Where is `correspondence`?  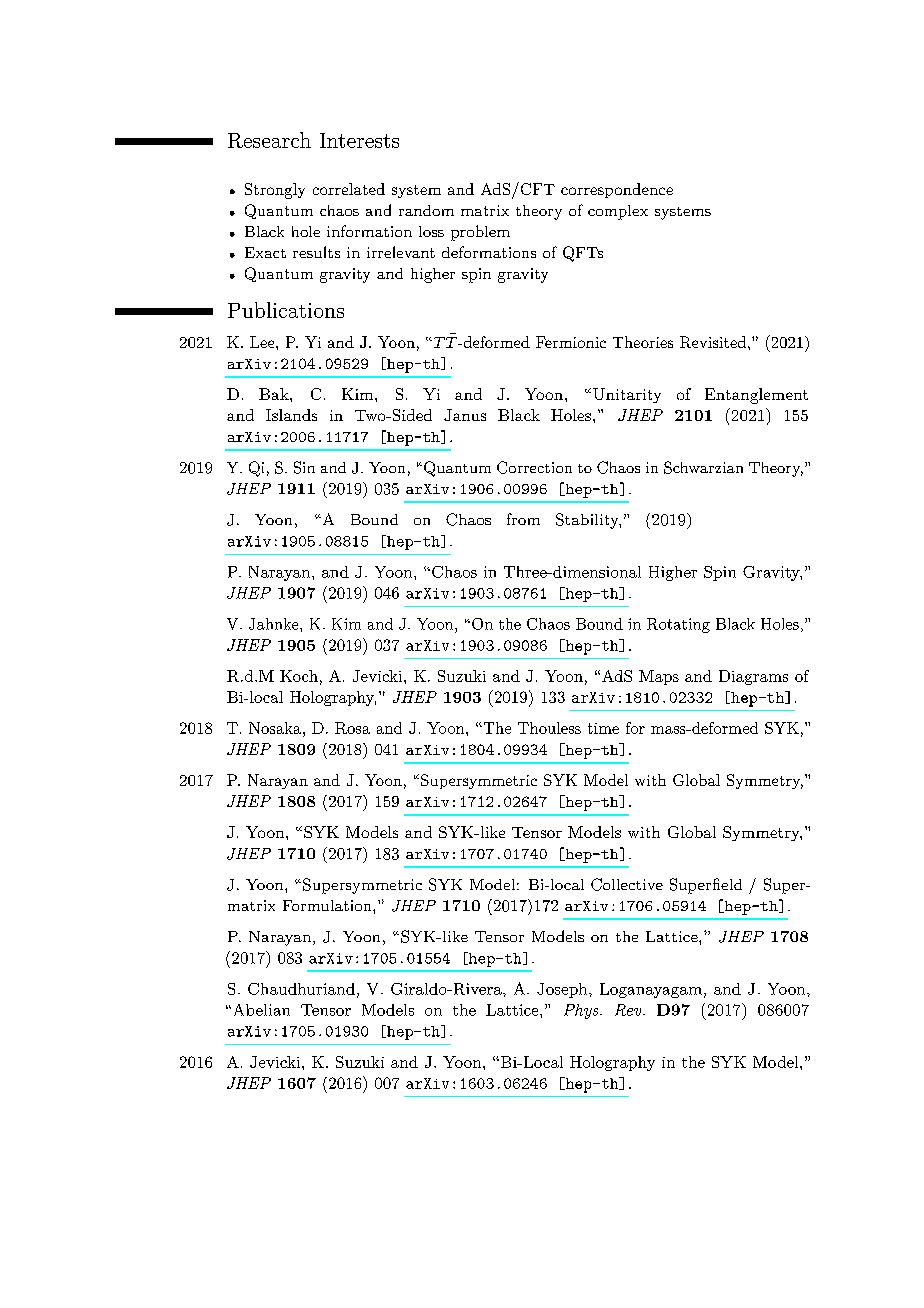 correspondence is located at coordinates (617, 190).
